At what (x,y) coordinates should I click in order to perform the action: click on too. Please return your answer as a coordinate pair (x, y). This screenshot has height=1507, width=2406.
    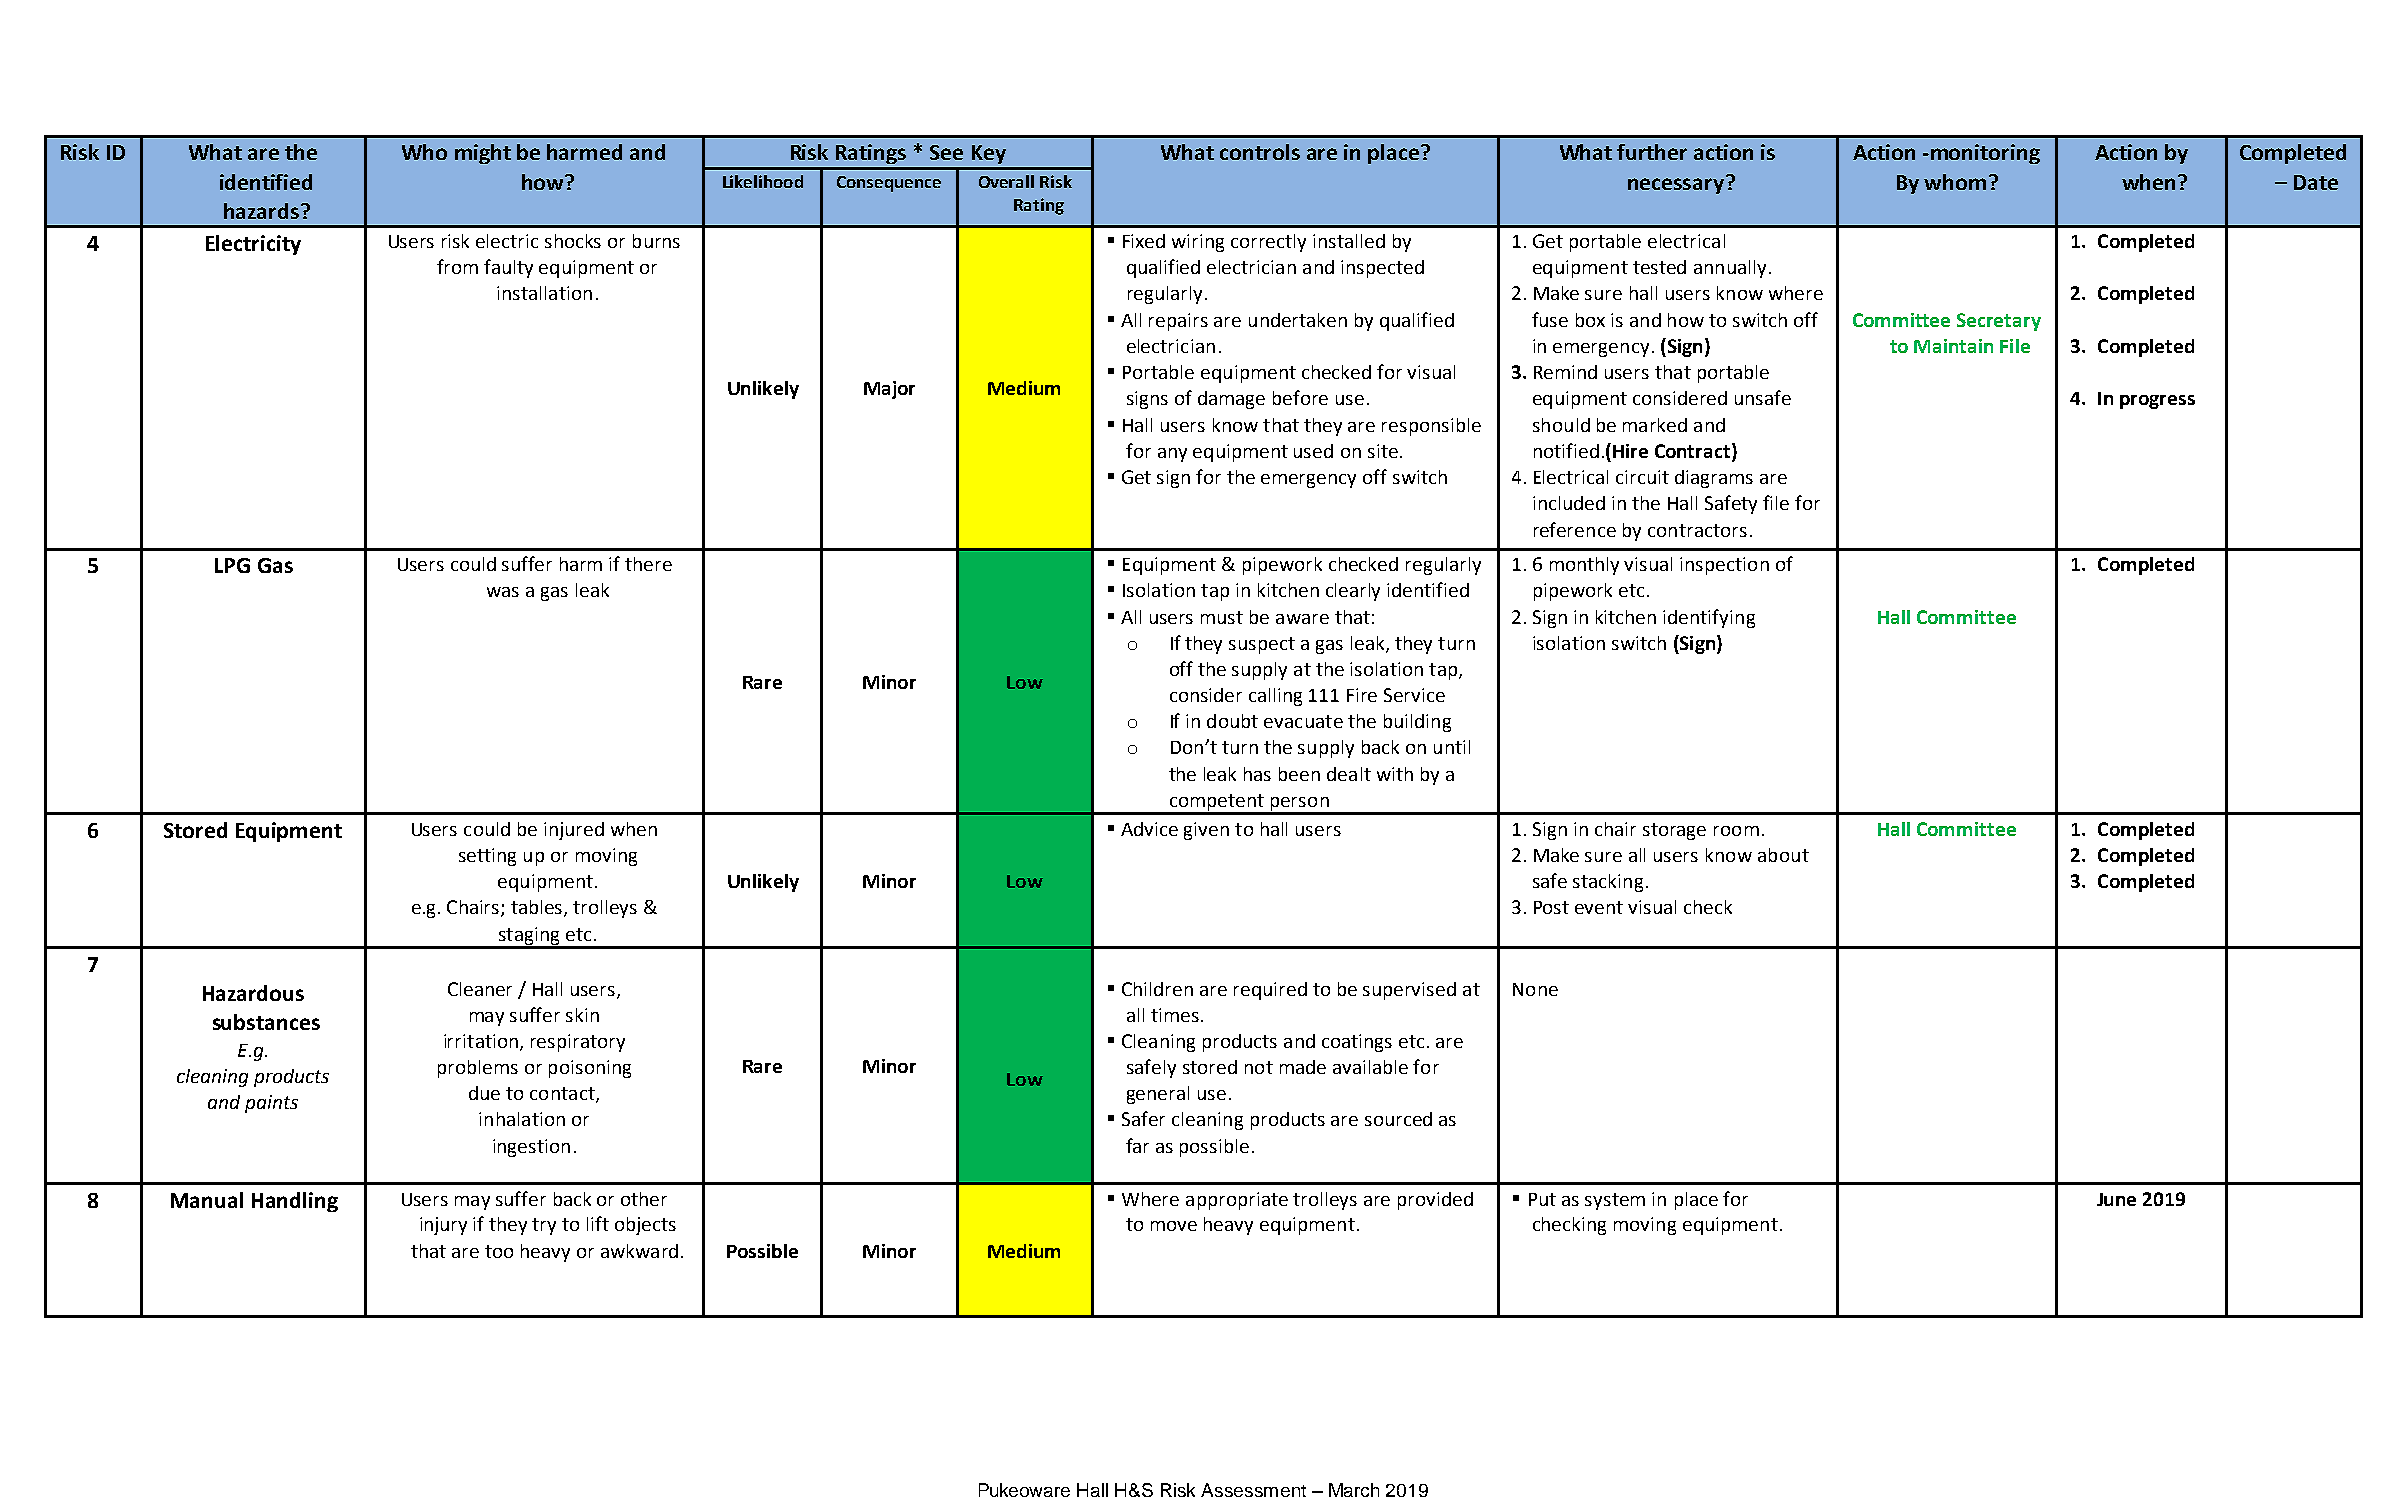
    Looking at the image, I should click on (499, 1251).
